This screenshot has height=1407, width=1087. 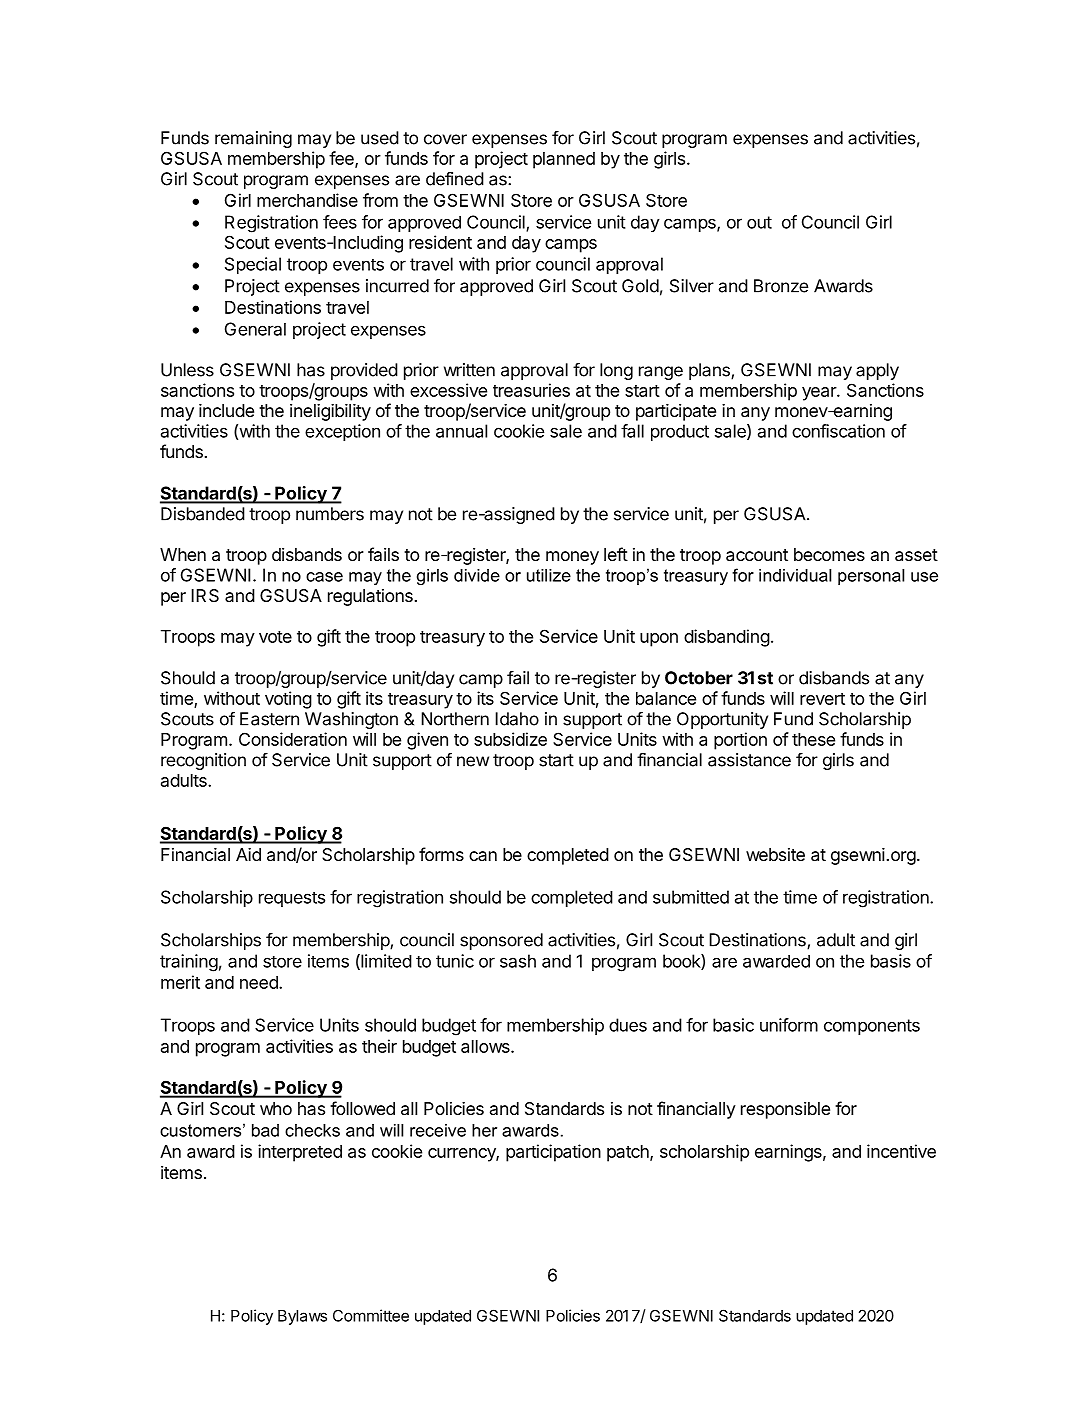 What do you see at coordinates (838, 431) in the screenshot?
I see `confiscation` at bounding box center [838, 431].
